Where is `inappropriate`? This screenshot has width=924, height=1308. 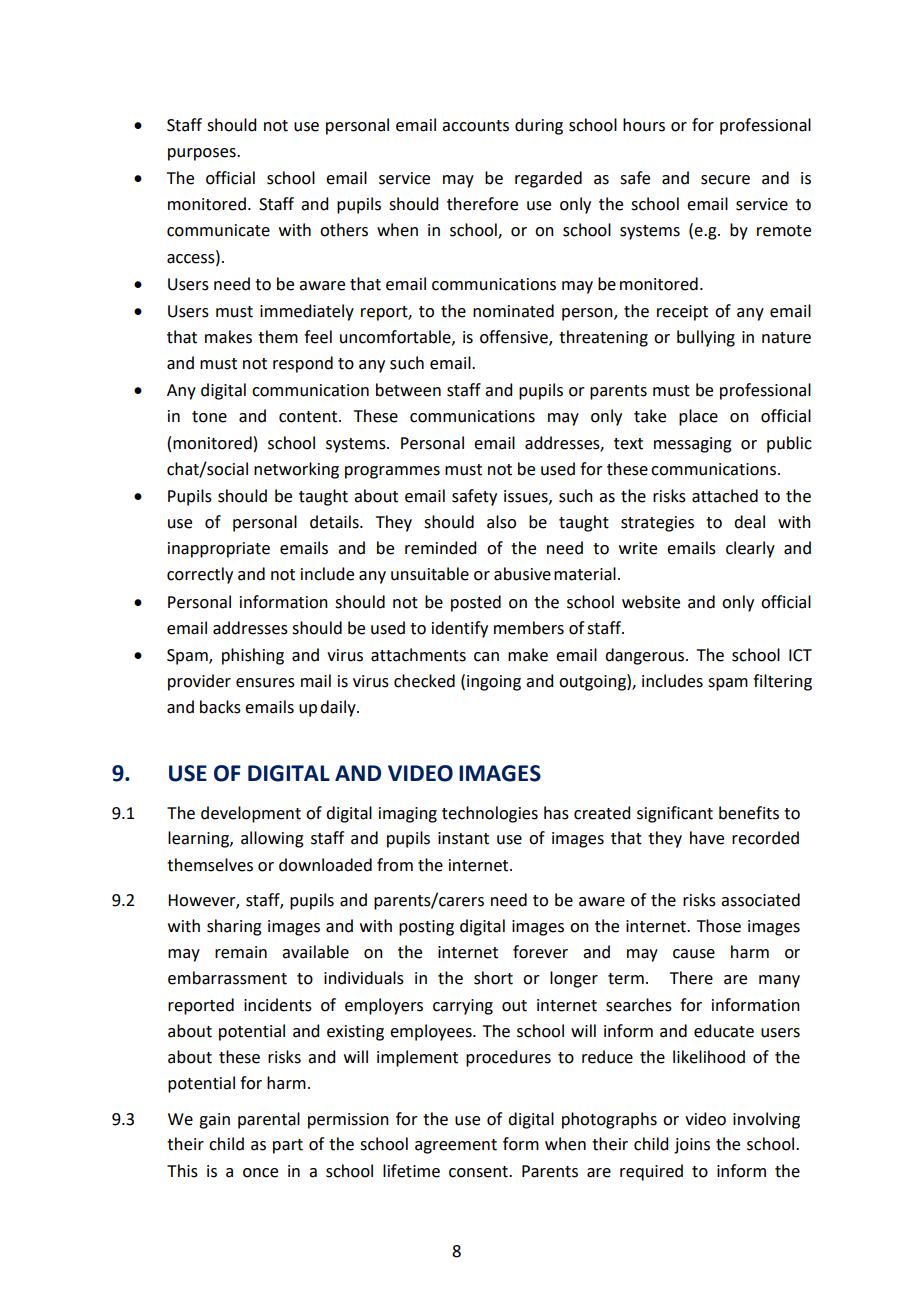
inappropriate is located at coordinates (219, 550).
